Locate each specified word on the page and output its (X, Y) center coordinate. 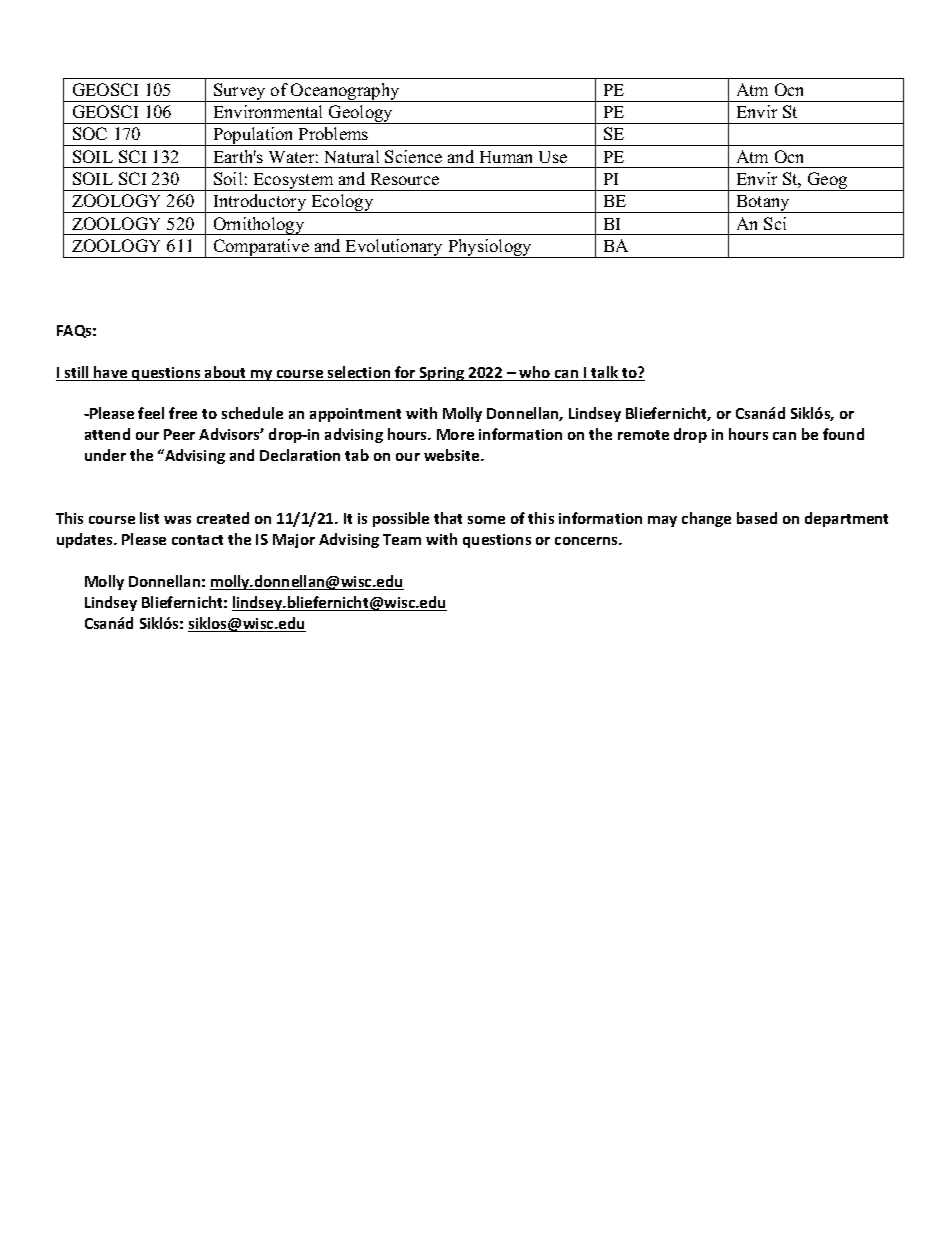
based (757, 518)
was (177, 520)
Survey (240, 92)
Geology (361, 114)
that (448, 518)
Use (553, 157)
